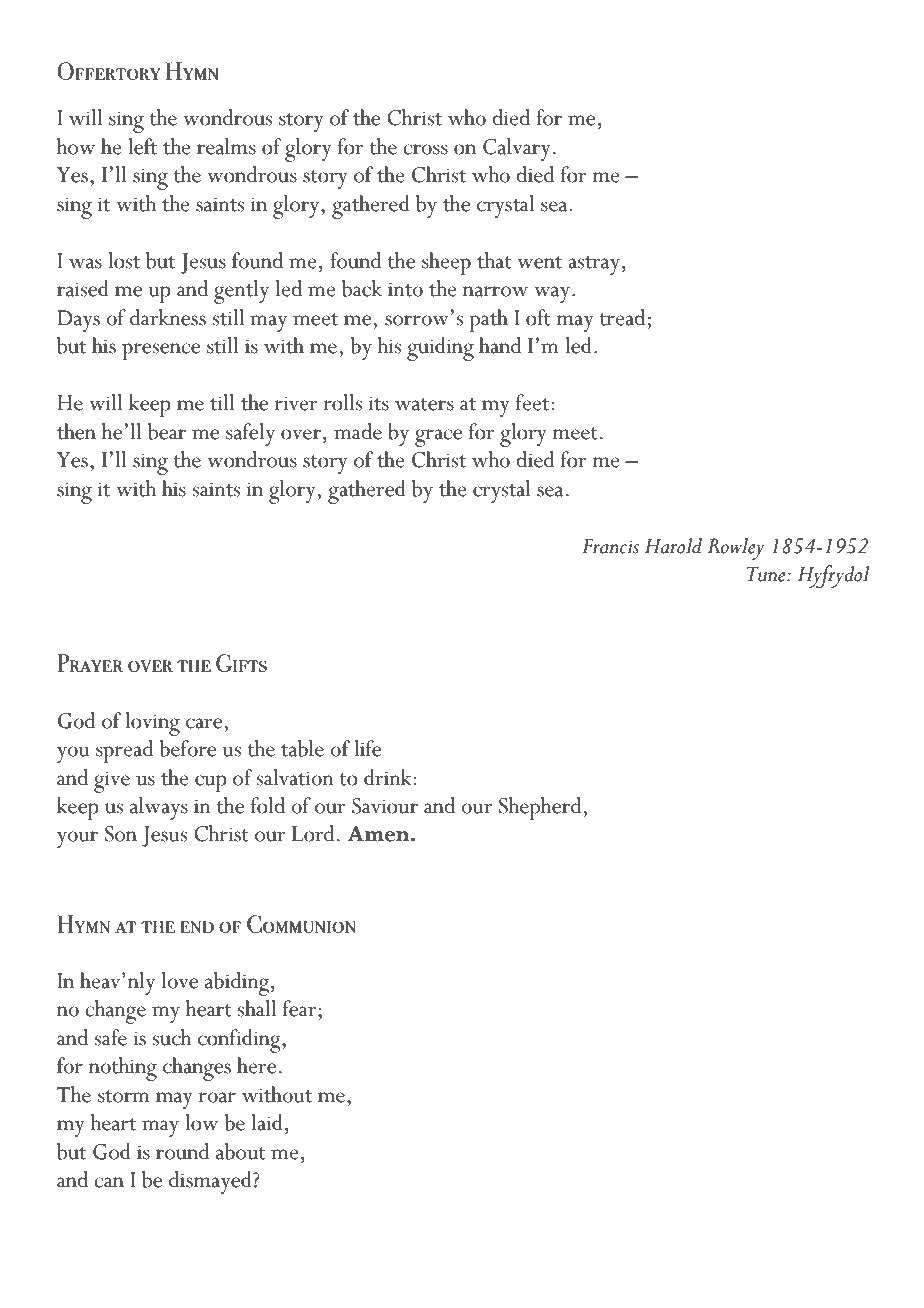 The width and height of the document is (924, 1308). I want to click on cross, so click(425, 149).
